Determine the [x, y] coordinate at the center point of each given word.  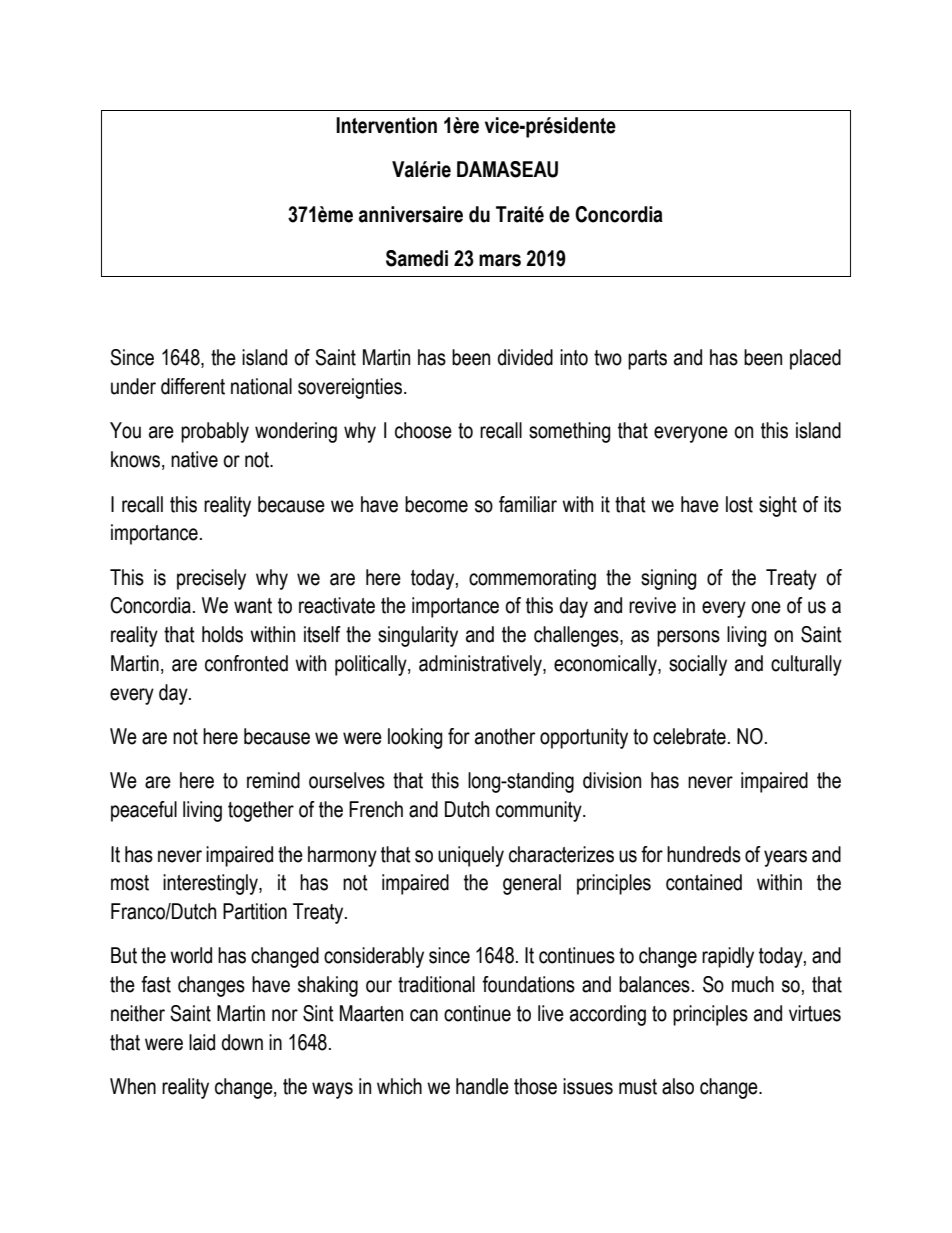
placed [815, 359]
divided [525, 357]
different [193, 386]
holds [222, 634]
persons [688, 638]
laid [202, 1042]
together [261, 811]
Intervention [386, 125]
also [678, 1086]
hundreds [704, 854]
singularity [418, 636]
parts [647, 360]
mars [500, 260]
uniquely [471, 856]
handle [482, 1086]
